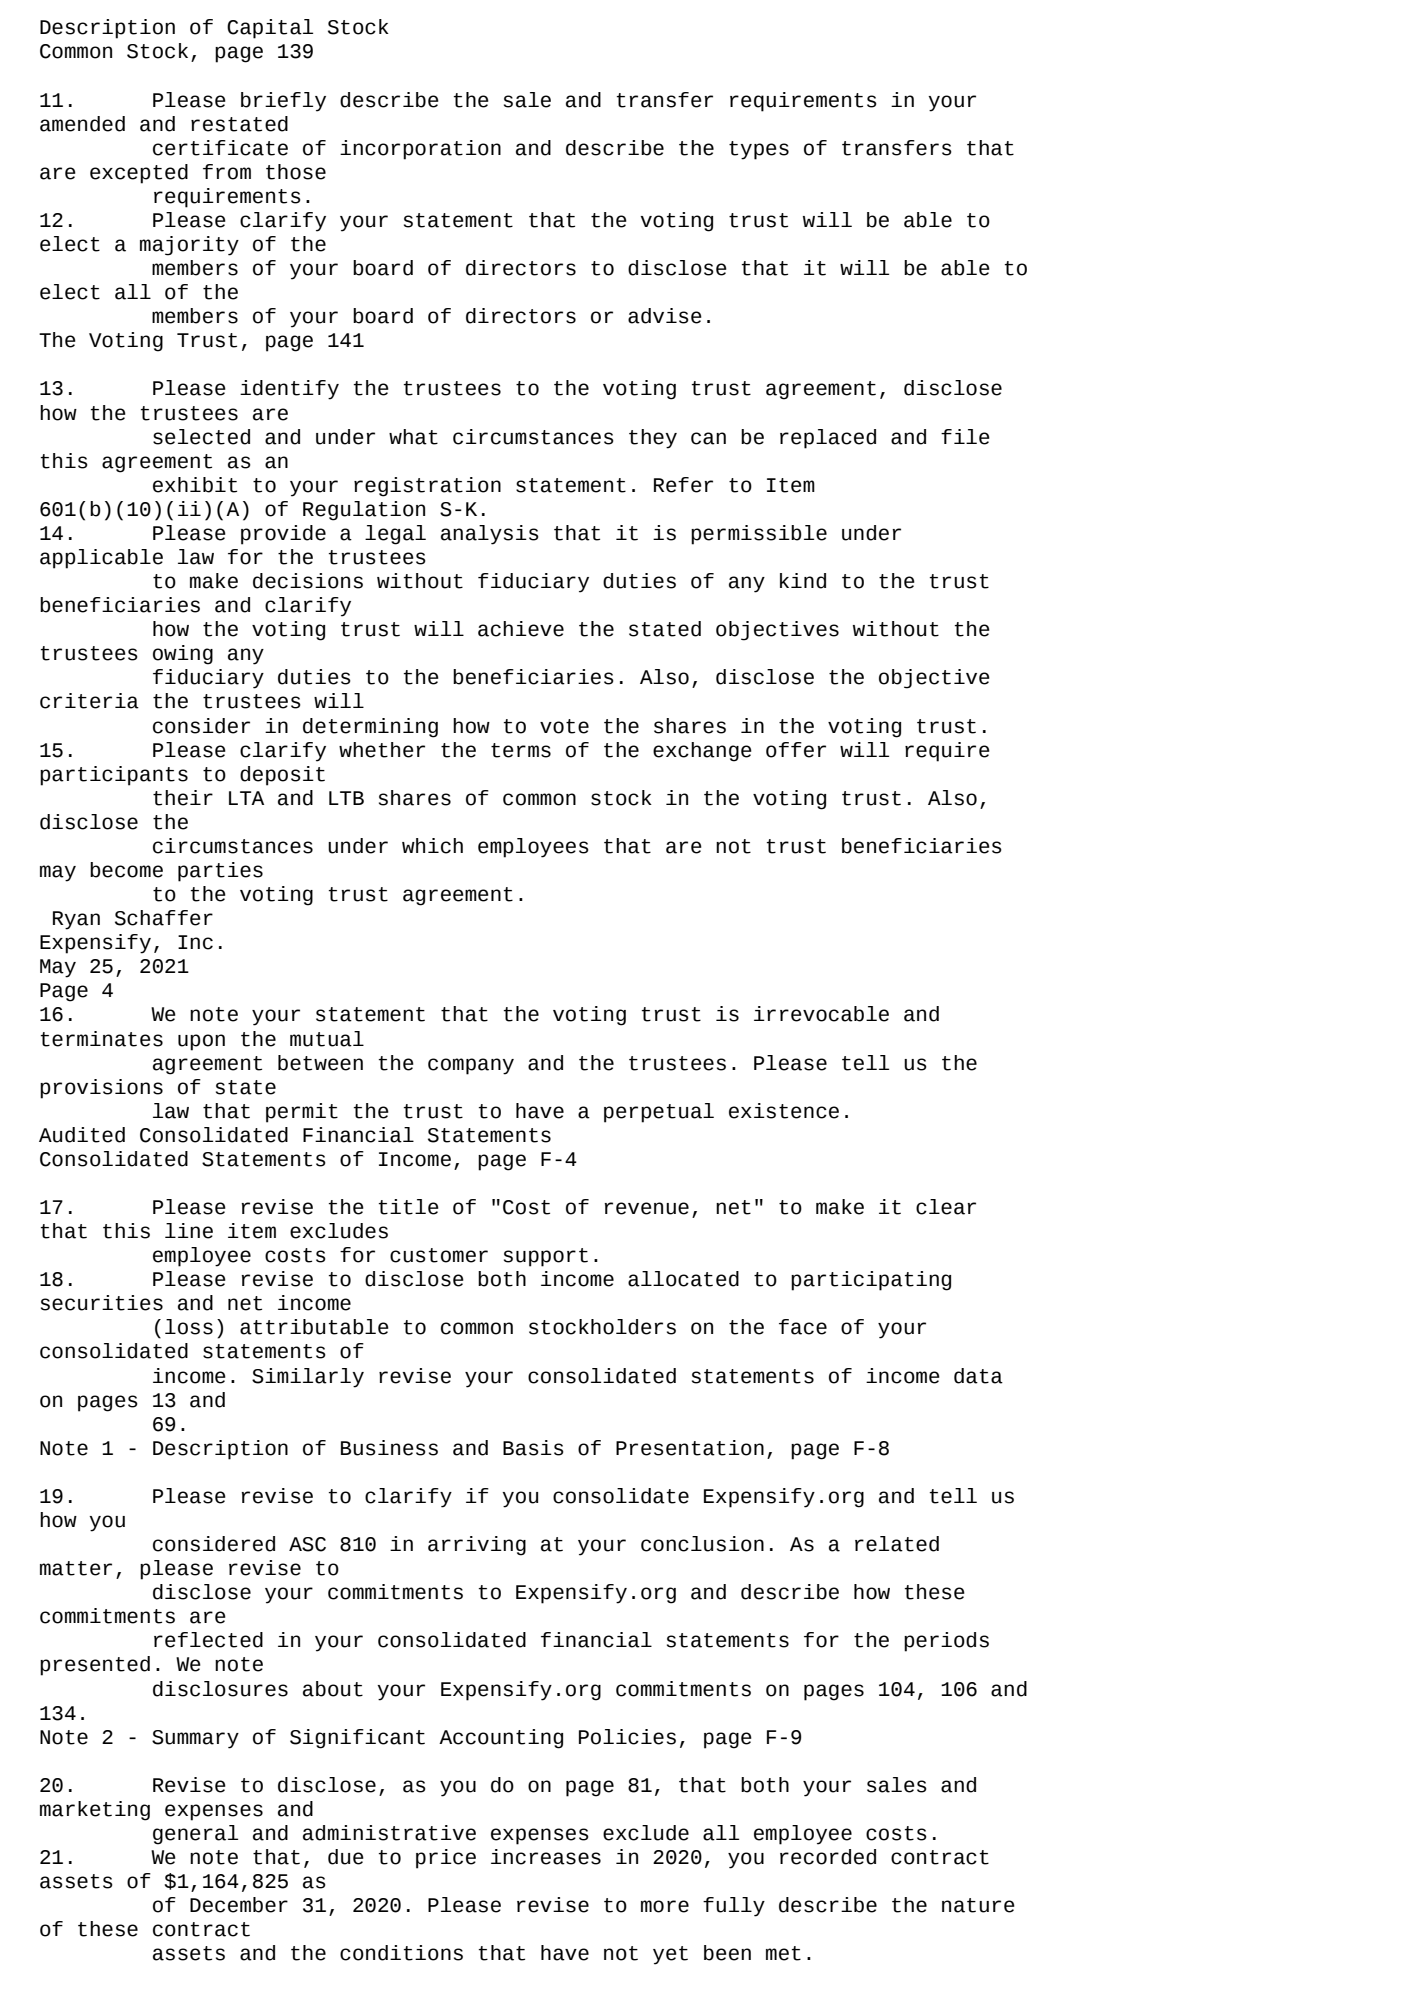 This screenshot has height=2002, width=1415. What do you see at coordinates (420, 150) in the screenshot?
I see `incorporation` at bounding box center [420, 150].
